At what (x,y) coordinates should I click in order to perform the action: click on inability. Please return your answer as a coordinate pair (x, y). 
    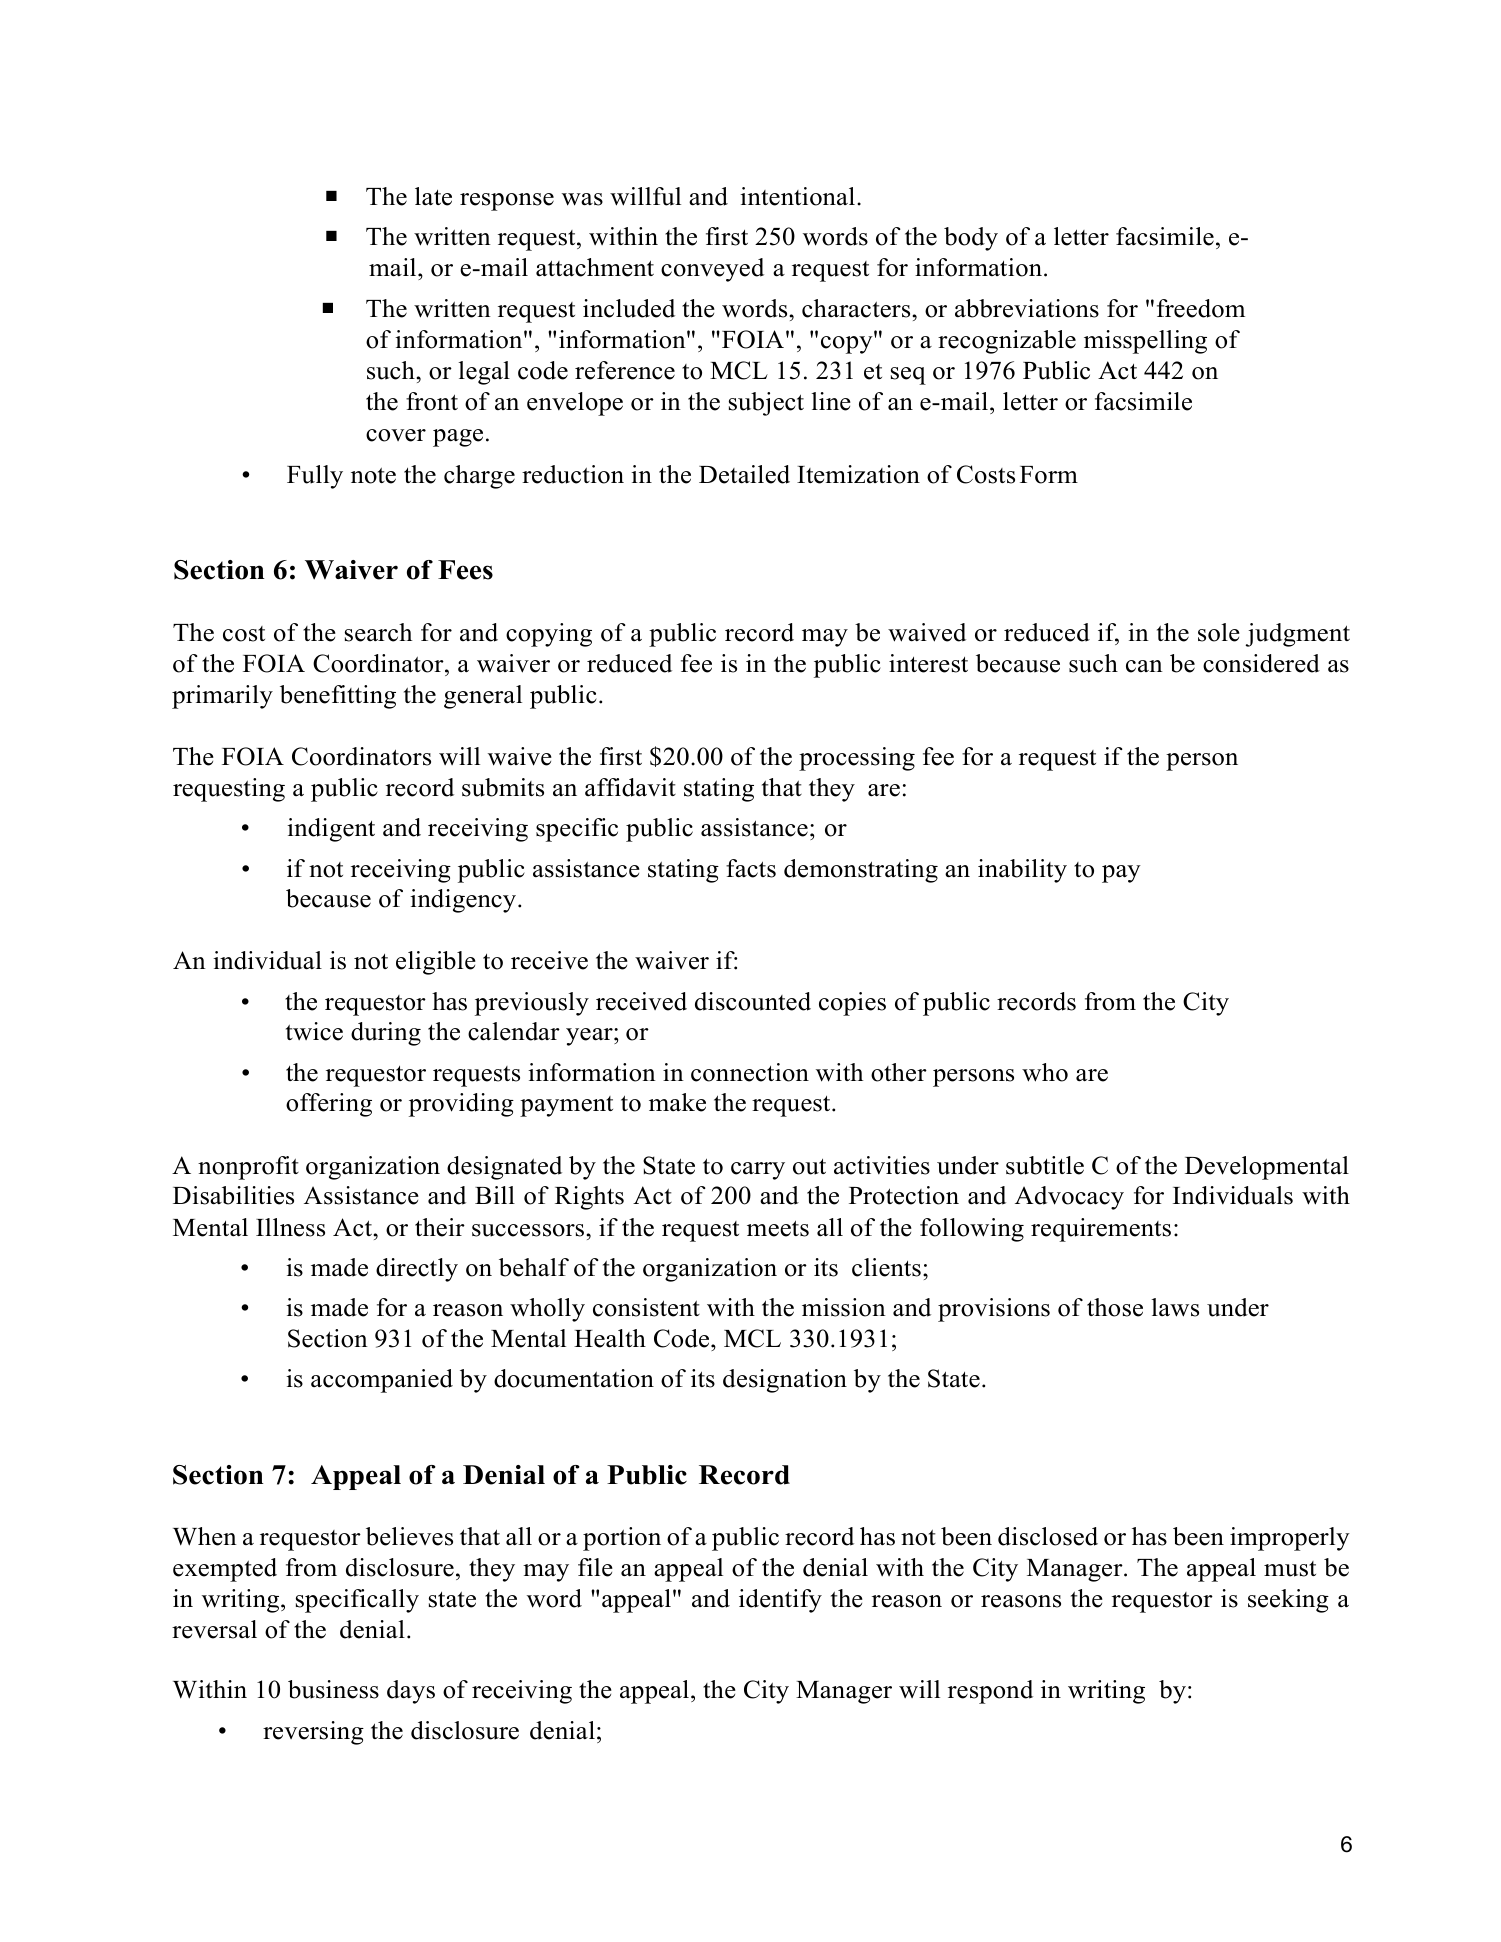
    Looking at the image, I should click on (1022, 871).
